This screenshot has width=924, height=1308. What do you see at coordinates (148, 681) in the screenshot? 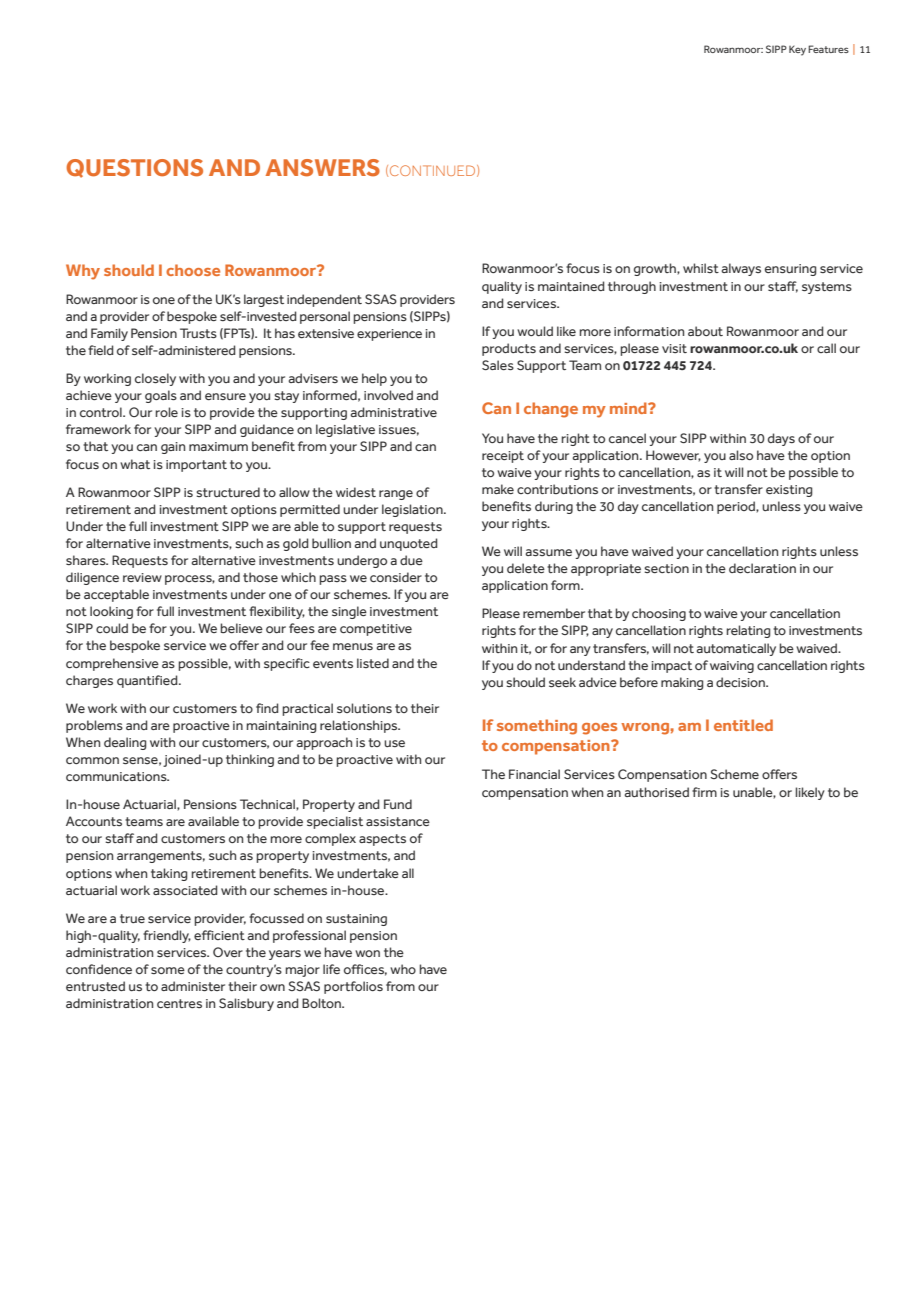
I see `quantified` at bounding box center [148, 681].
